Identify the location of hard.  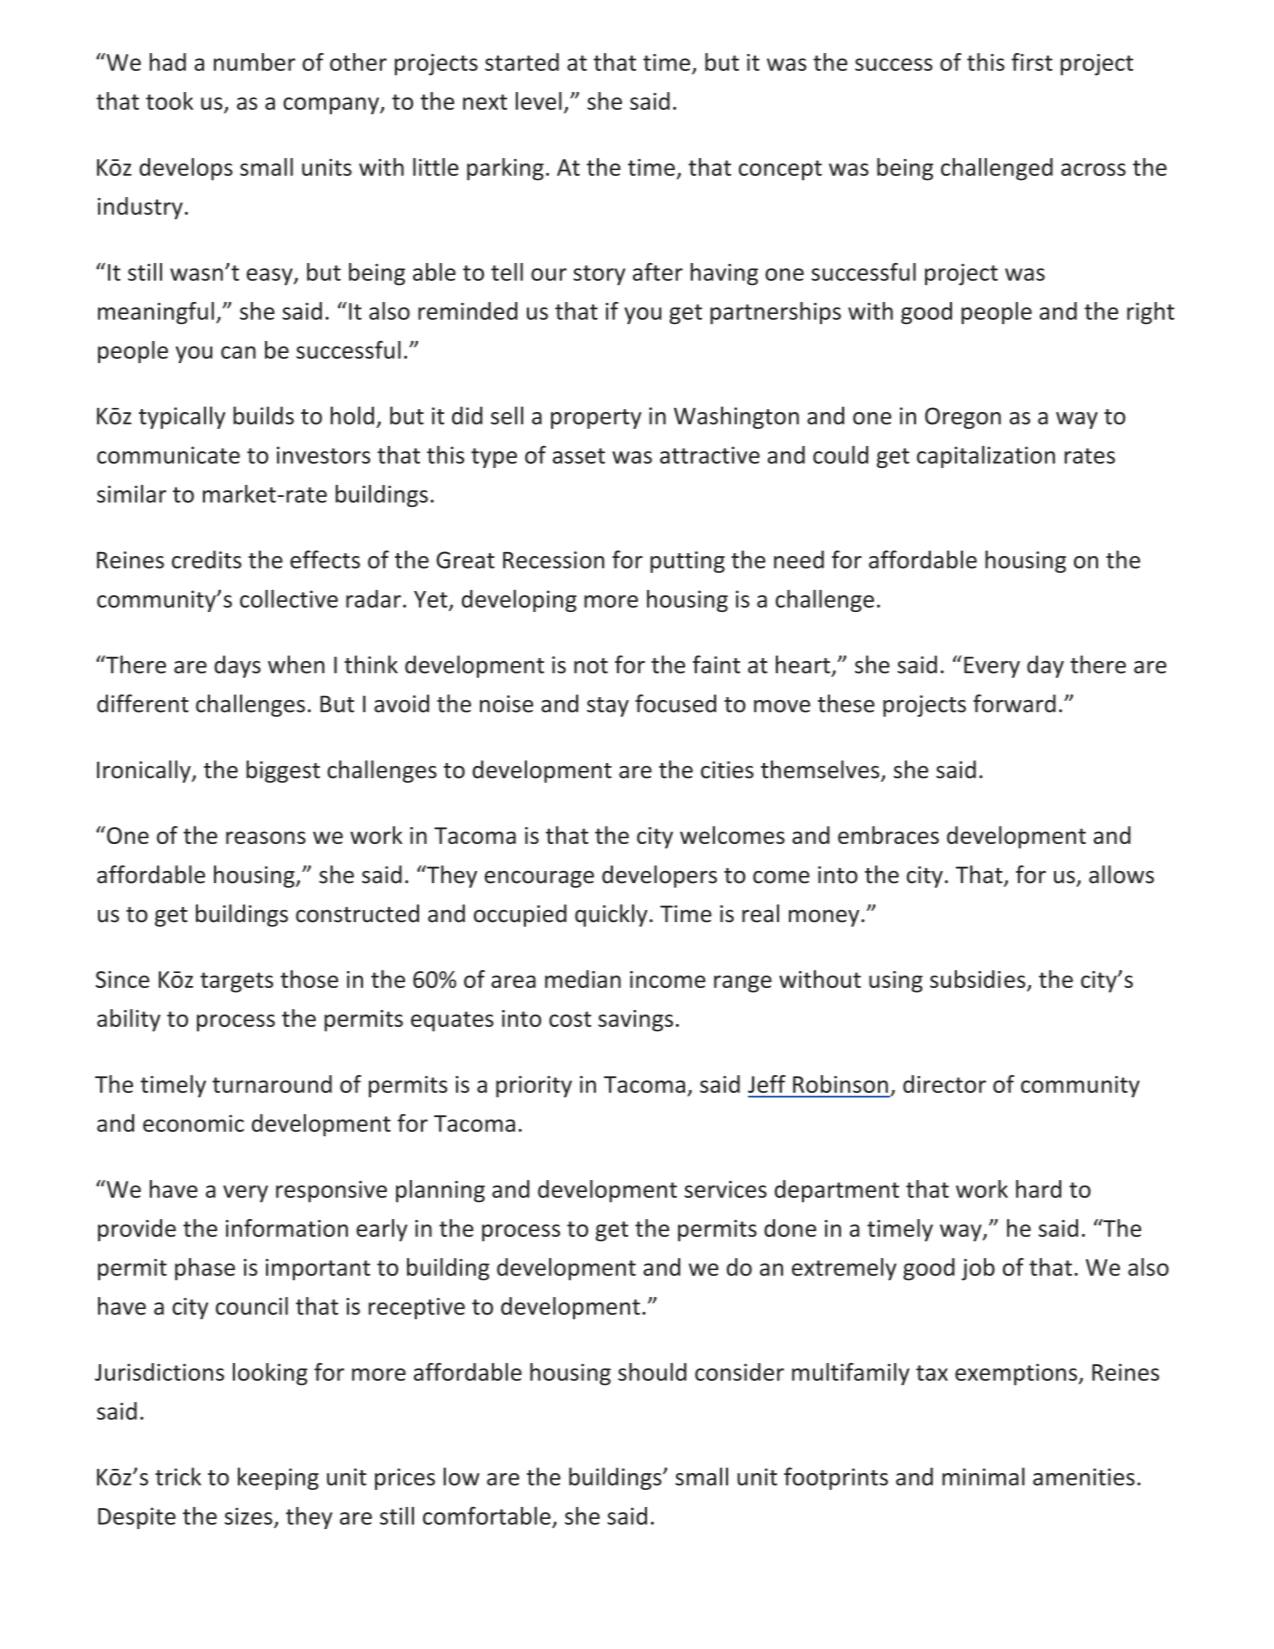
(1038, 1189).
